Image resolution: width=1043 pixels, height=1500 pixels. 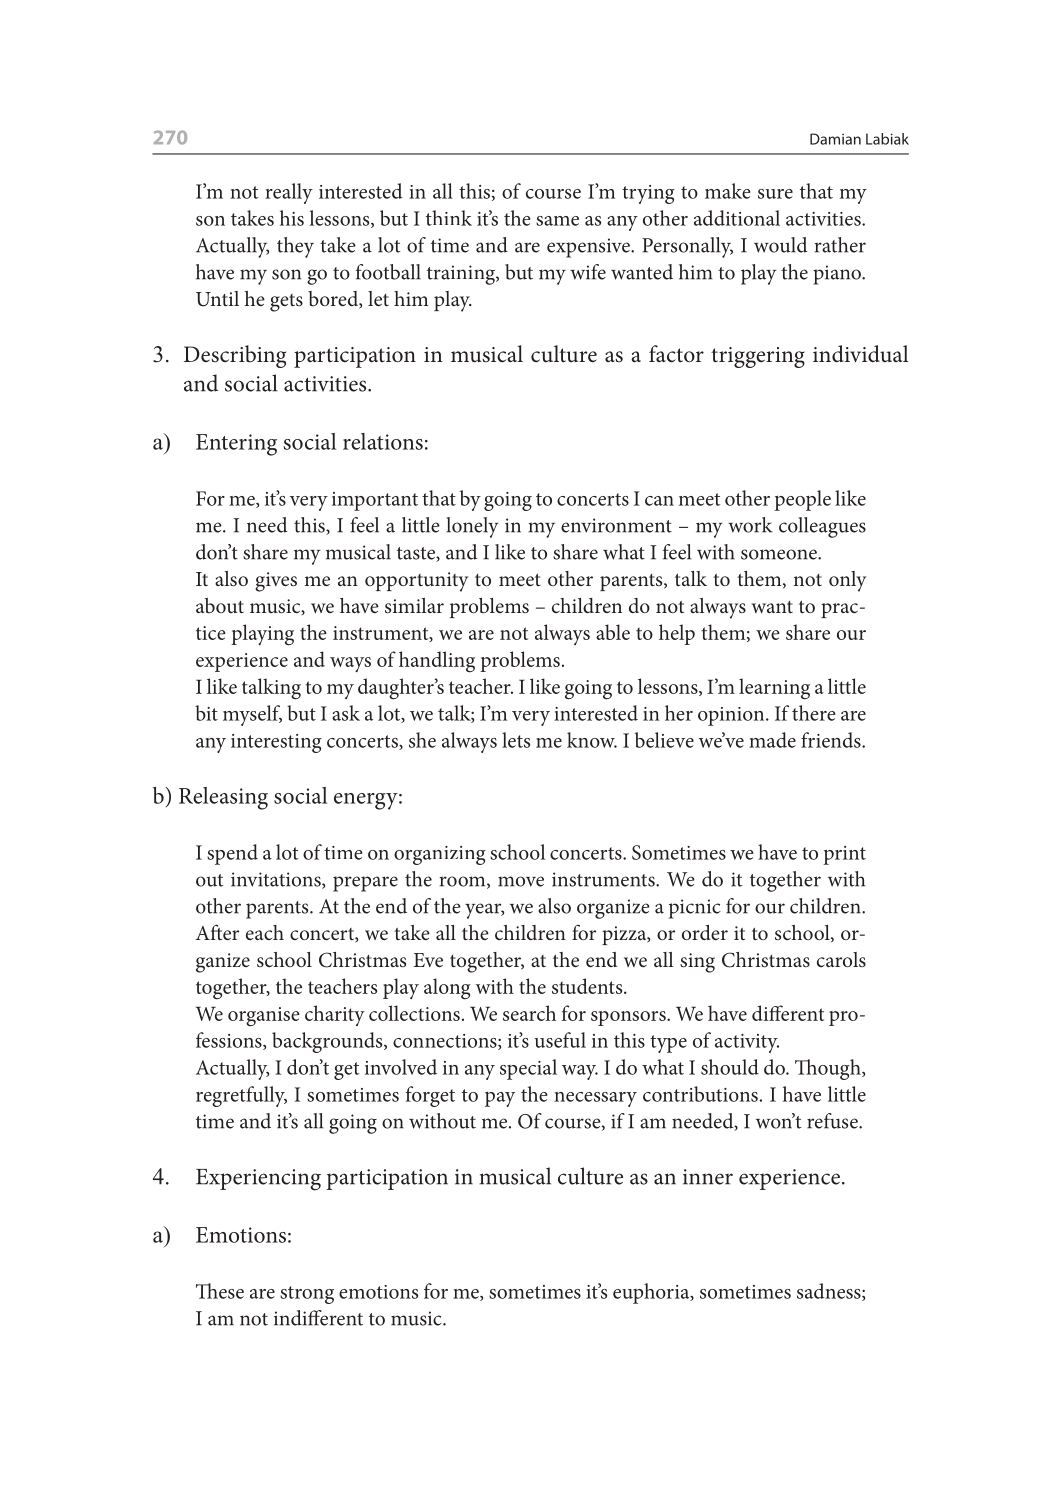 I want to click on really, so click(x=289, y=193).
